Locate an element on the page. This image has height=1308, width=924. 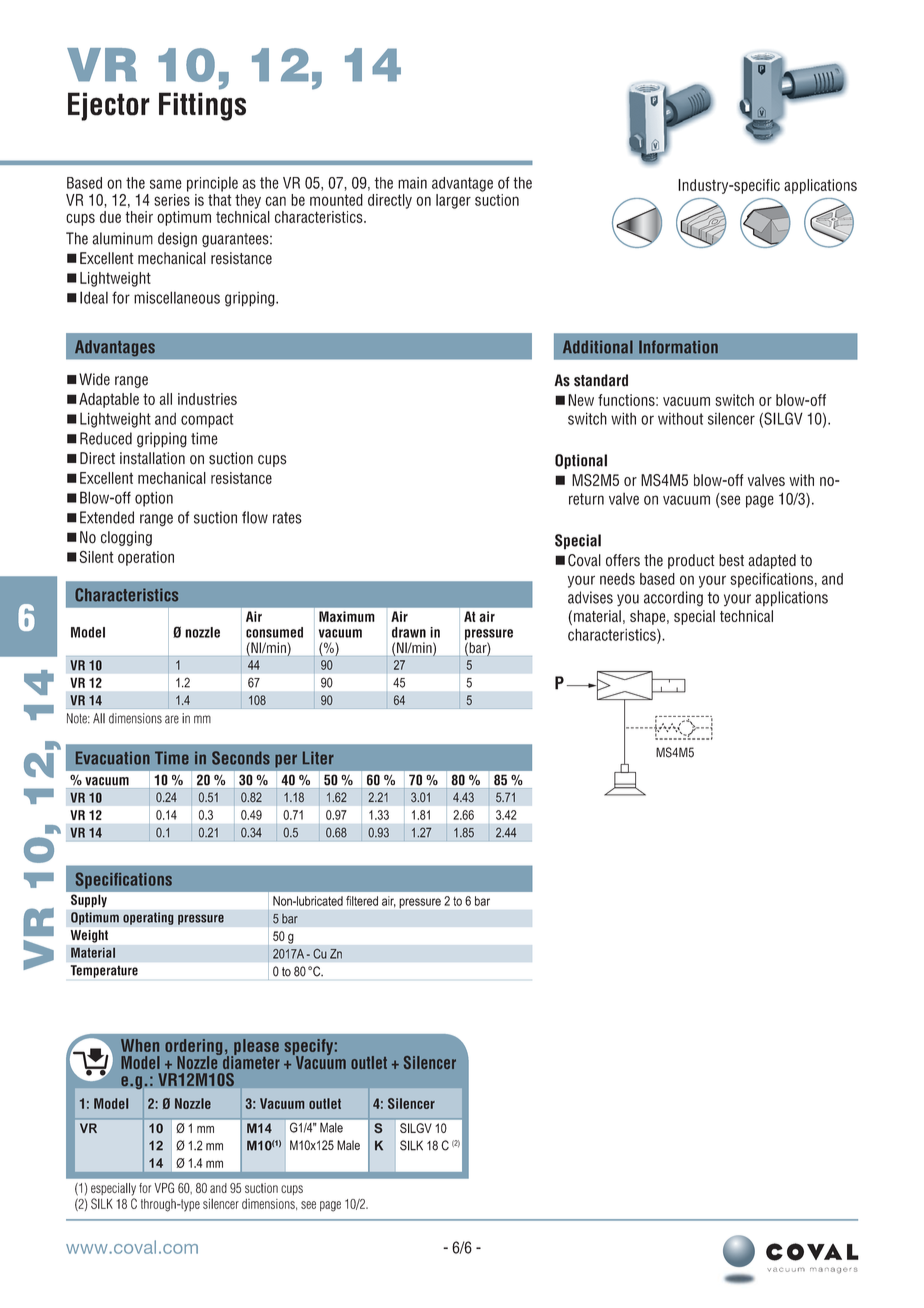
Fittings is located at coordinates (202, 106).
